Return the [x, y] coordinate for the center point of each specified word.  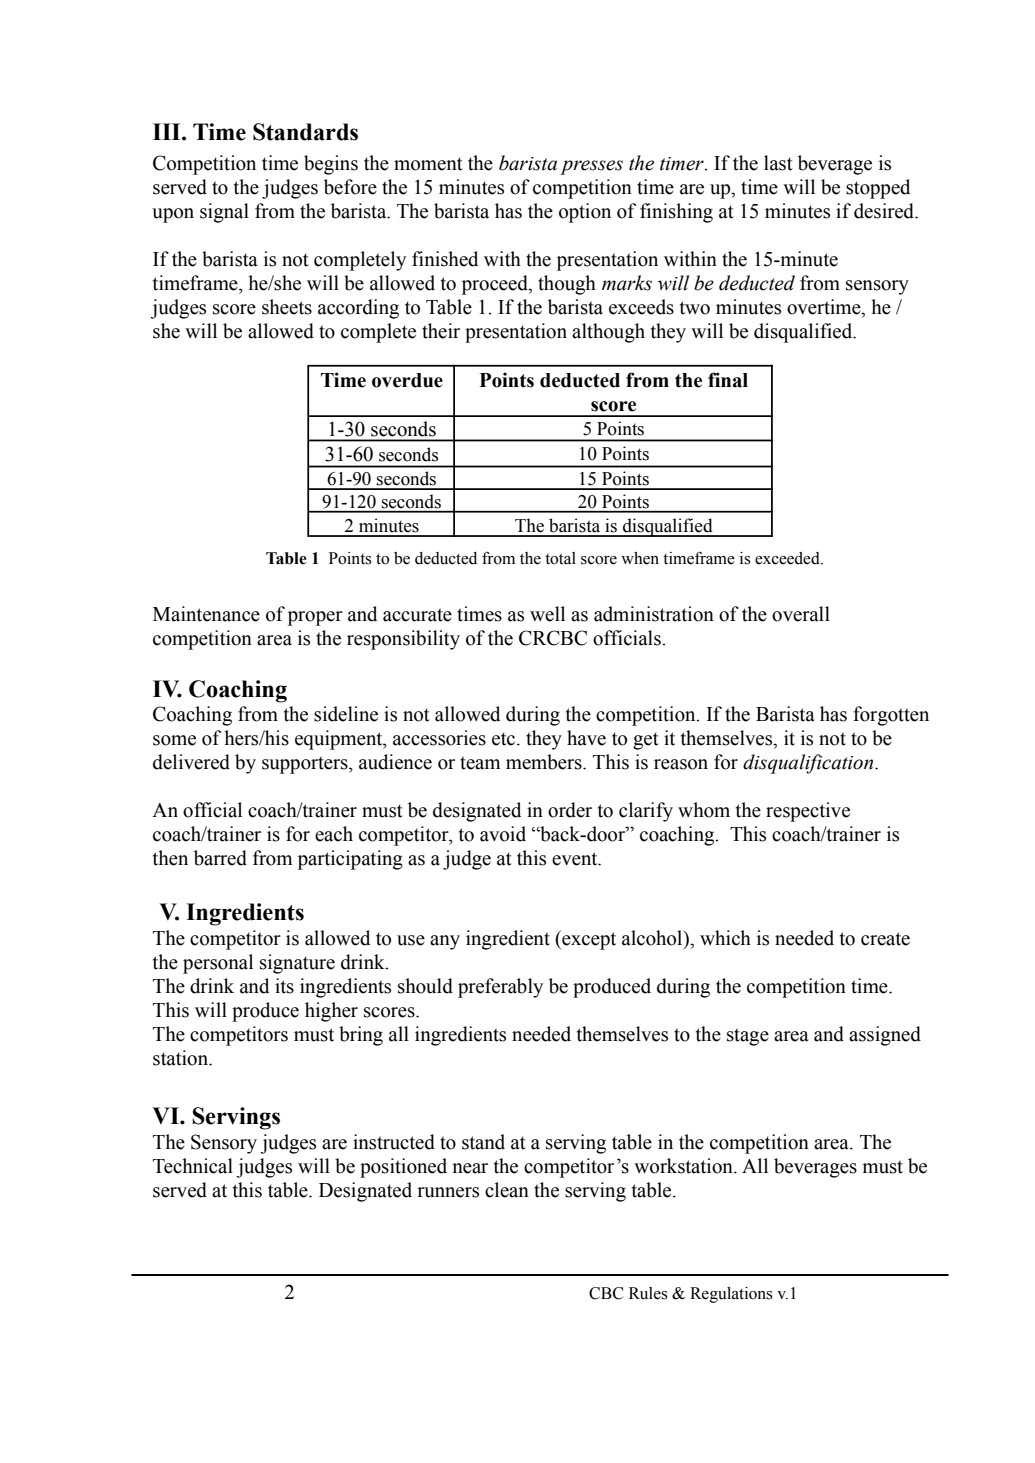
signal [224, 213]
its [284, 986]
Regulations [731, 1295]
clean [507, 1190]
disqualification [809, 764]
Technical [193, 1166]
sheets [287, 307]
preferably [500, 988]
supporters [306, 765]
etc [505, 739]
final [728, 380]
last [778, 163]
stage [748, 1037]
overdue [407, 380]
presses [591, 167]
